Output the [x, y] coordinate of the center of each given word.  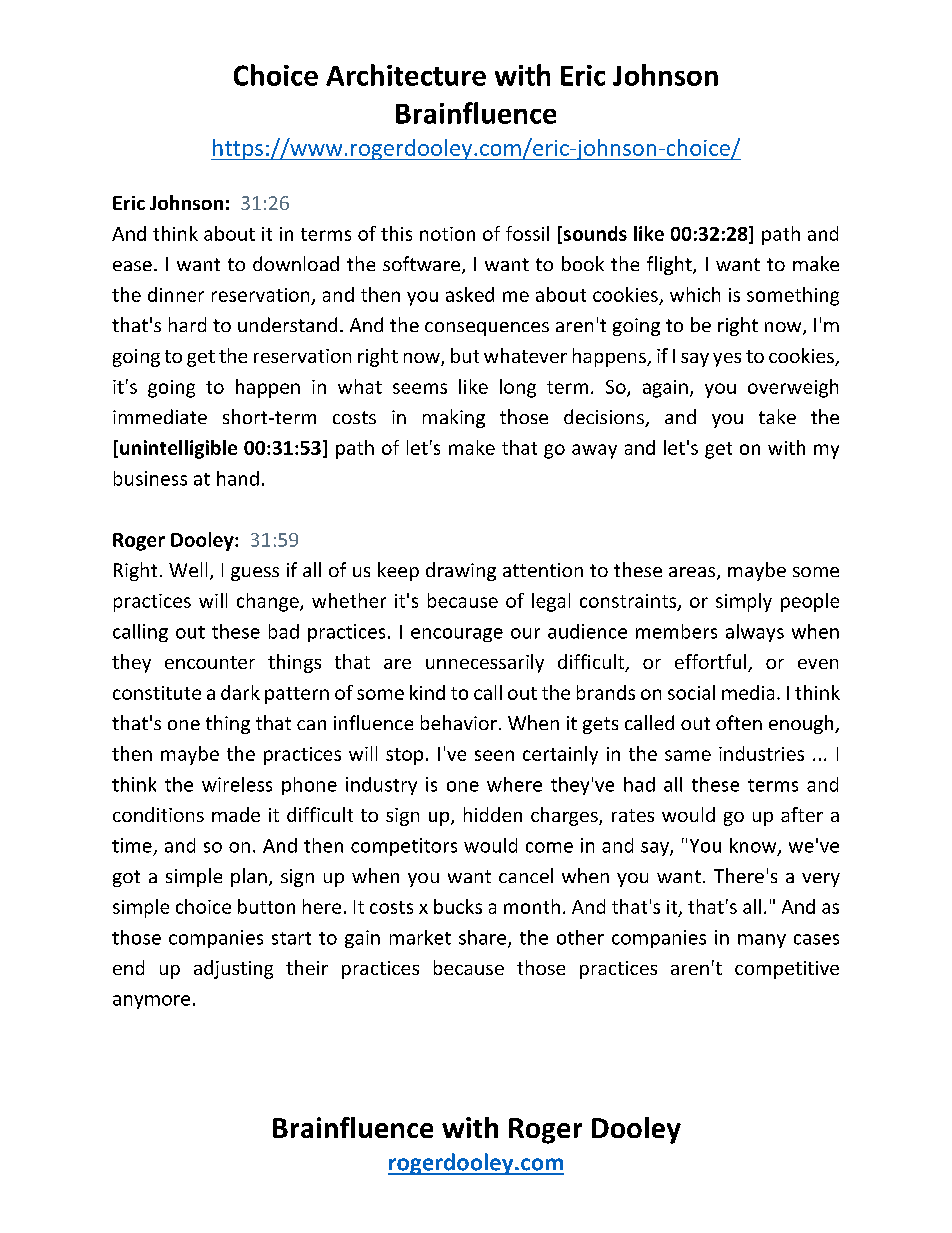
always [755, 633]
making [454, 418]
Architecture [406, 75]
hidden [493, 814]
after [802, 814]
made [236, 814]
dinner [176, 294]
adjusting [233, 969]
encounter [210, 662]
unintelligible [178, 449]
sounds [594, 234]
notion [447, 234]
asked [470, 294]
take [777, 416]
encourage [457, 635]
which [695, 294]
